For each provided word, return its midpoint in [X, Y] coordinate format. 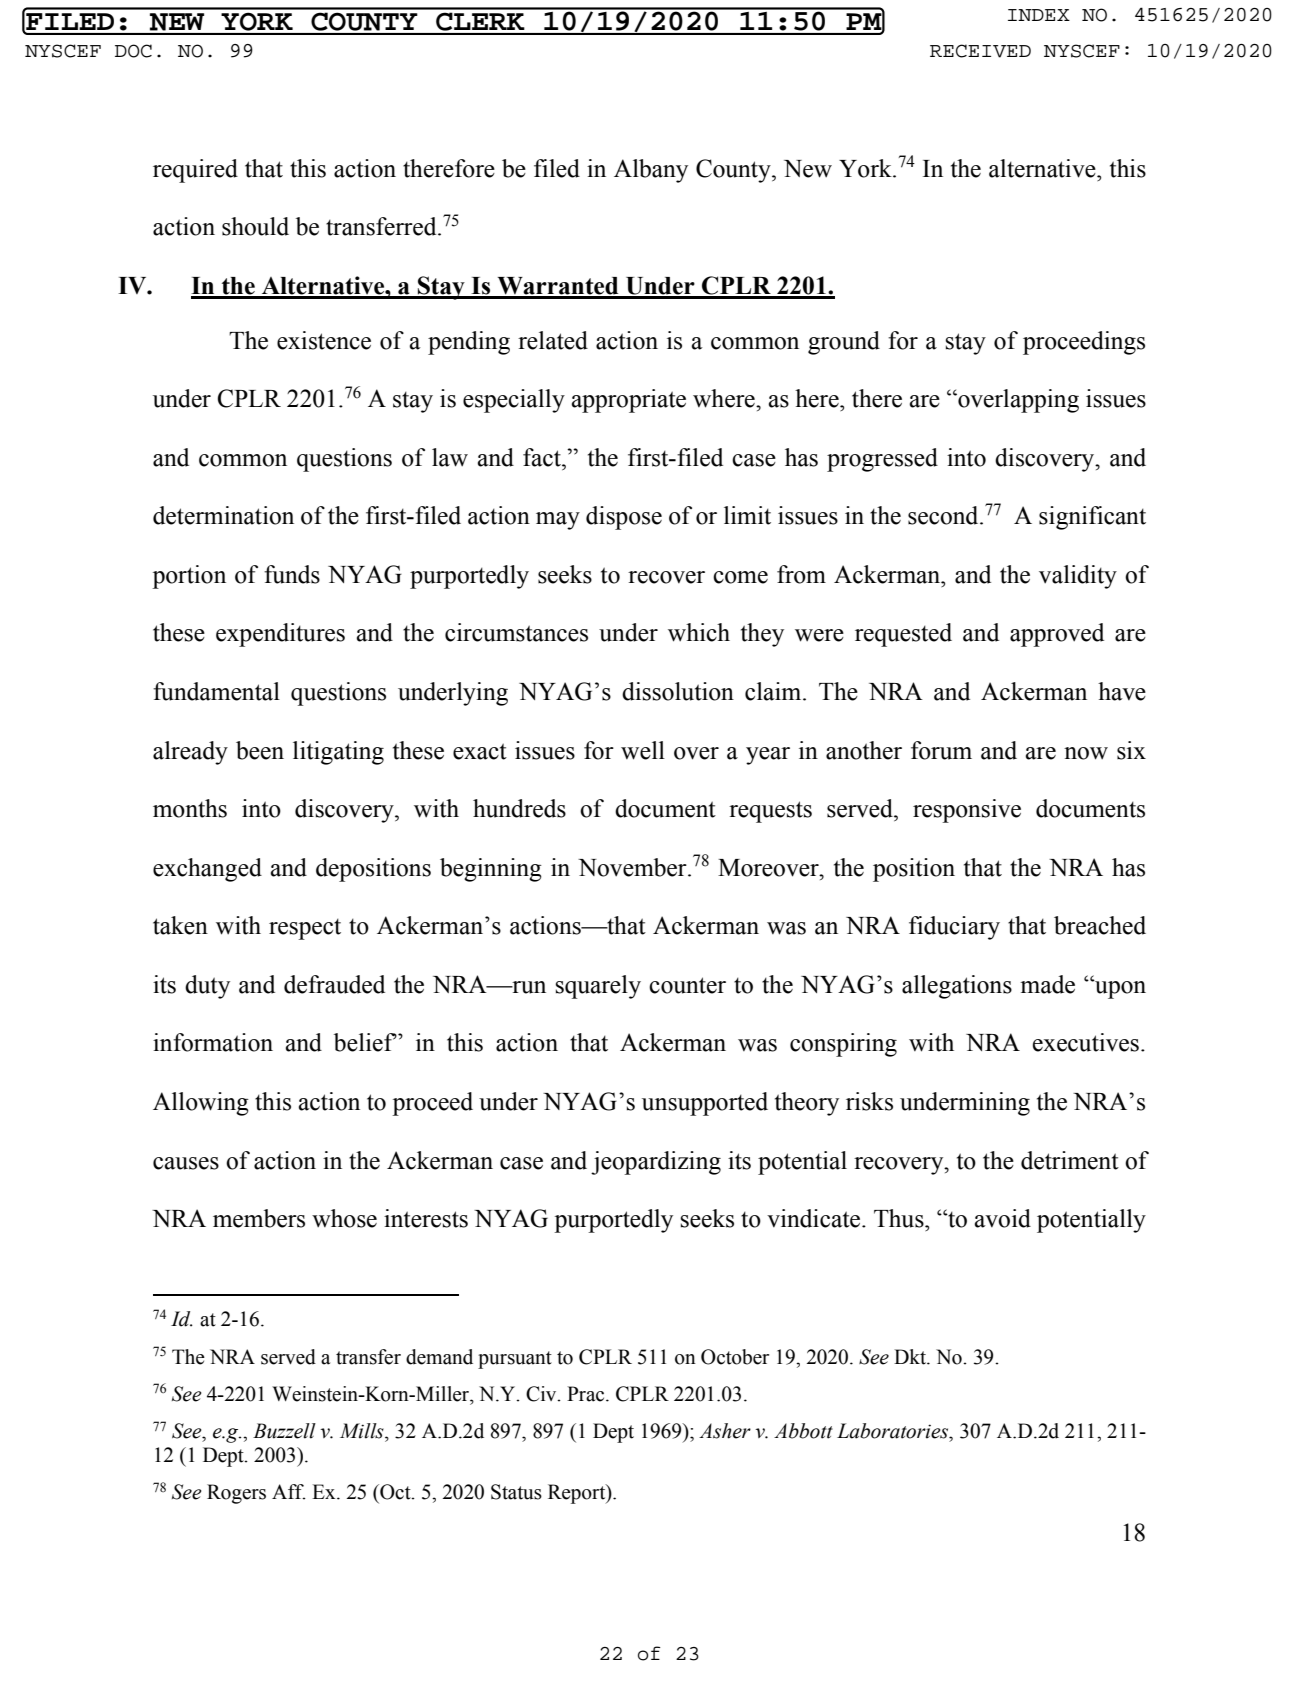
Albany [651, 171]
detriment [1070, 1160]
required [195, 171]
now [1086, 753]
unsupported [705, 1104]
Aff [289, 1492]
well [643, 750]
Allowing [201, 1104]
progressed [882, 460]
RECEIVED [980, 51]
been [260, 750]
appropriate [628, 401]
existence [324, 340]
